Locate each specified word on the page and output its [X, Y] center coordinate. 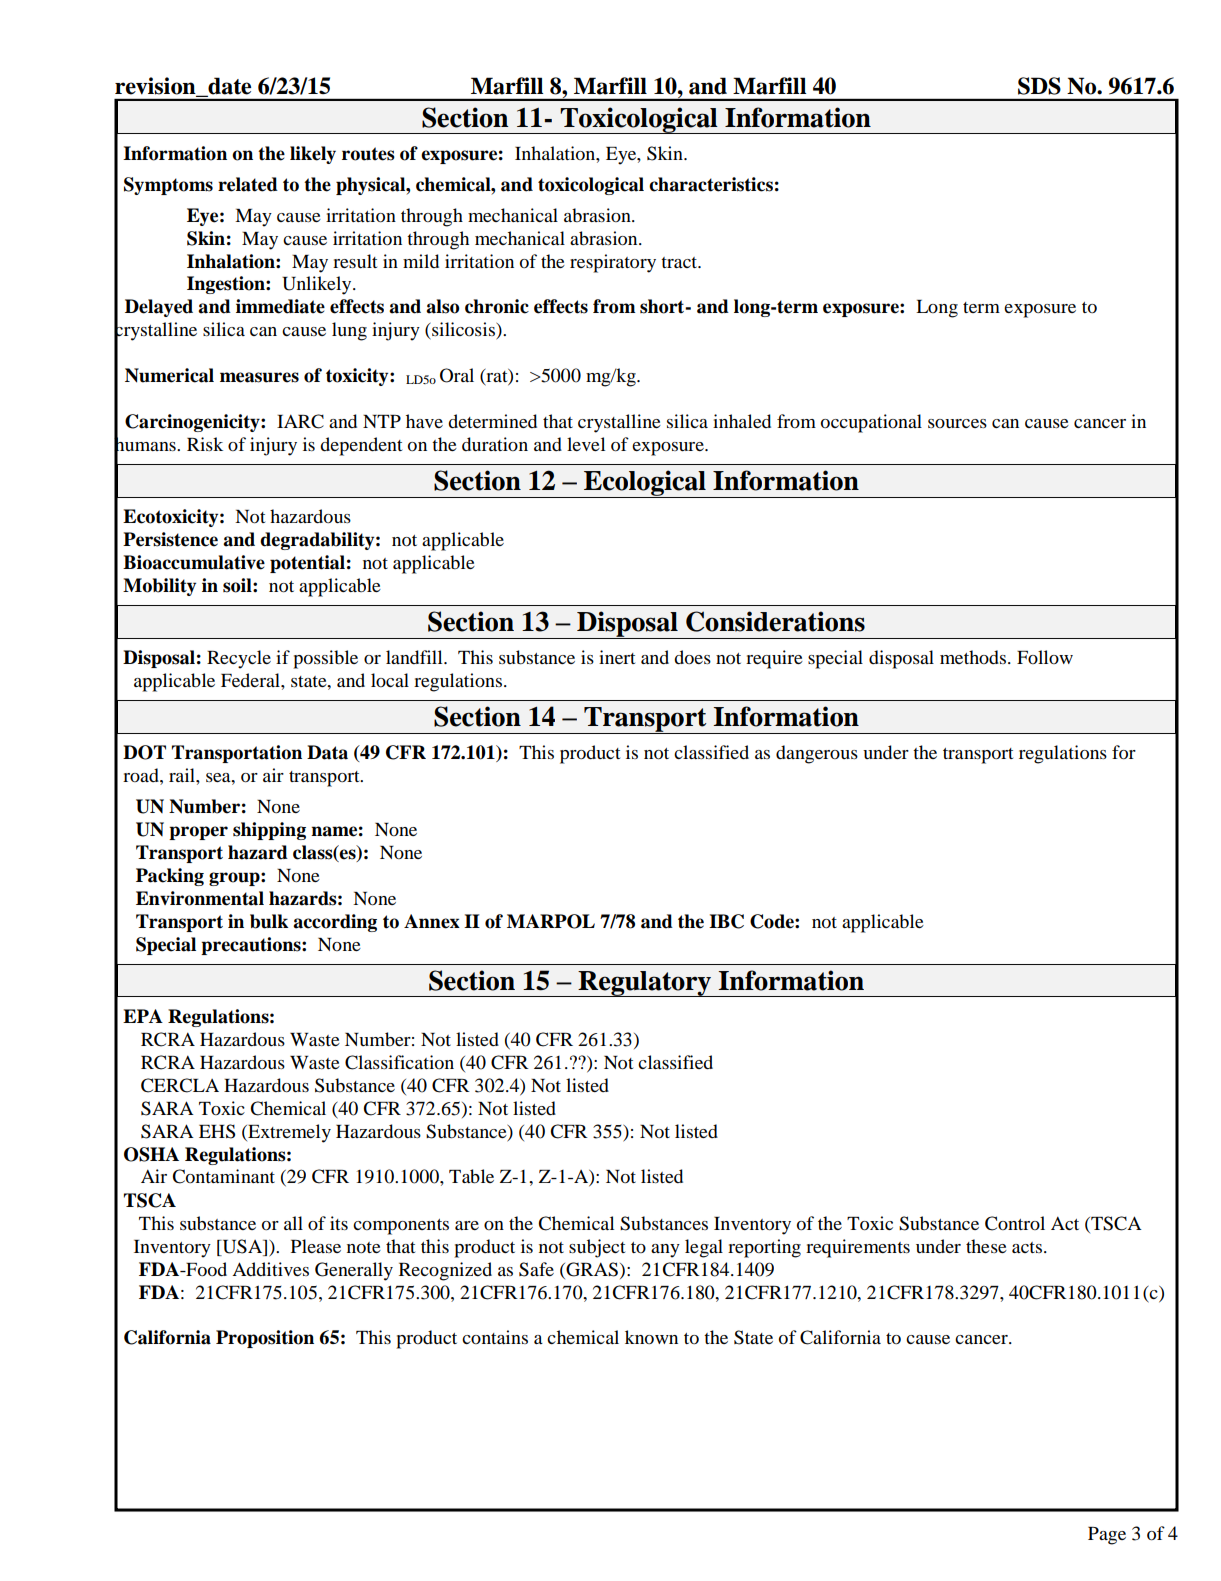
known [651, 1337]
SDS [1039, 86]
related [248, 184]
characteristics [711, 184]
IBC [726, 921]
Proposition [265, 1339]
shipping [269, 831]
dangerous [817, 754]
